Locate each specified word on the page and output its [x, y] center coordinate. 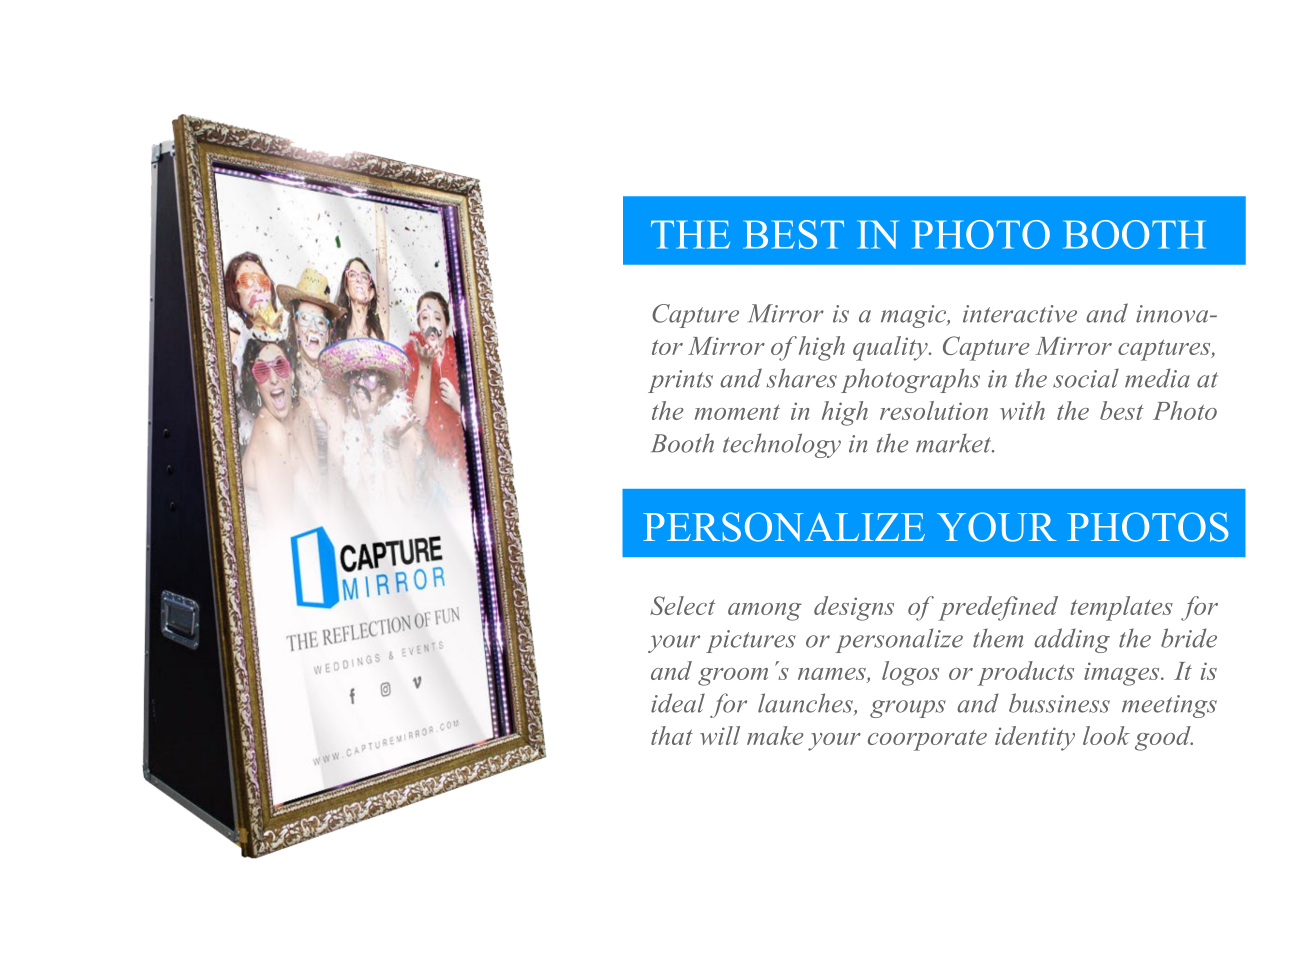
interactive [1020, 314]
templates [1121, 608]
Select [682, 605]
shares [802, 378]
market [955, 443]
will [720, 735]
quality [891, 348]
